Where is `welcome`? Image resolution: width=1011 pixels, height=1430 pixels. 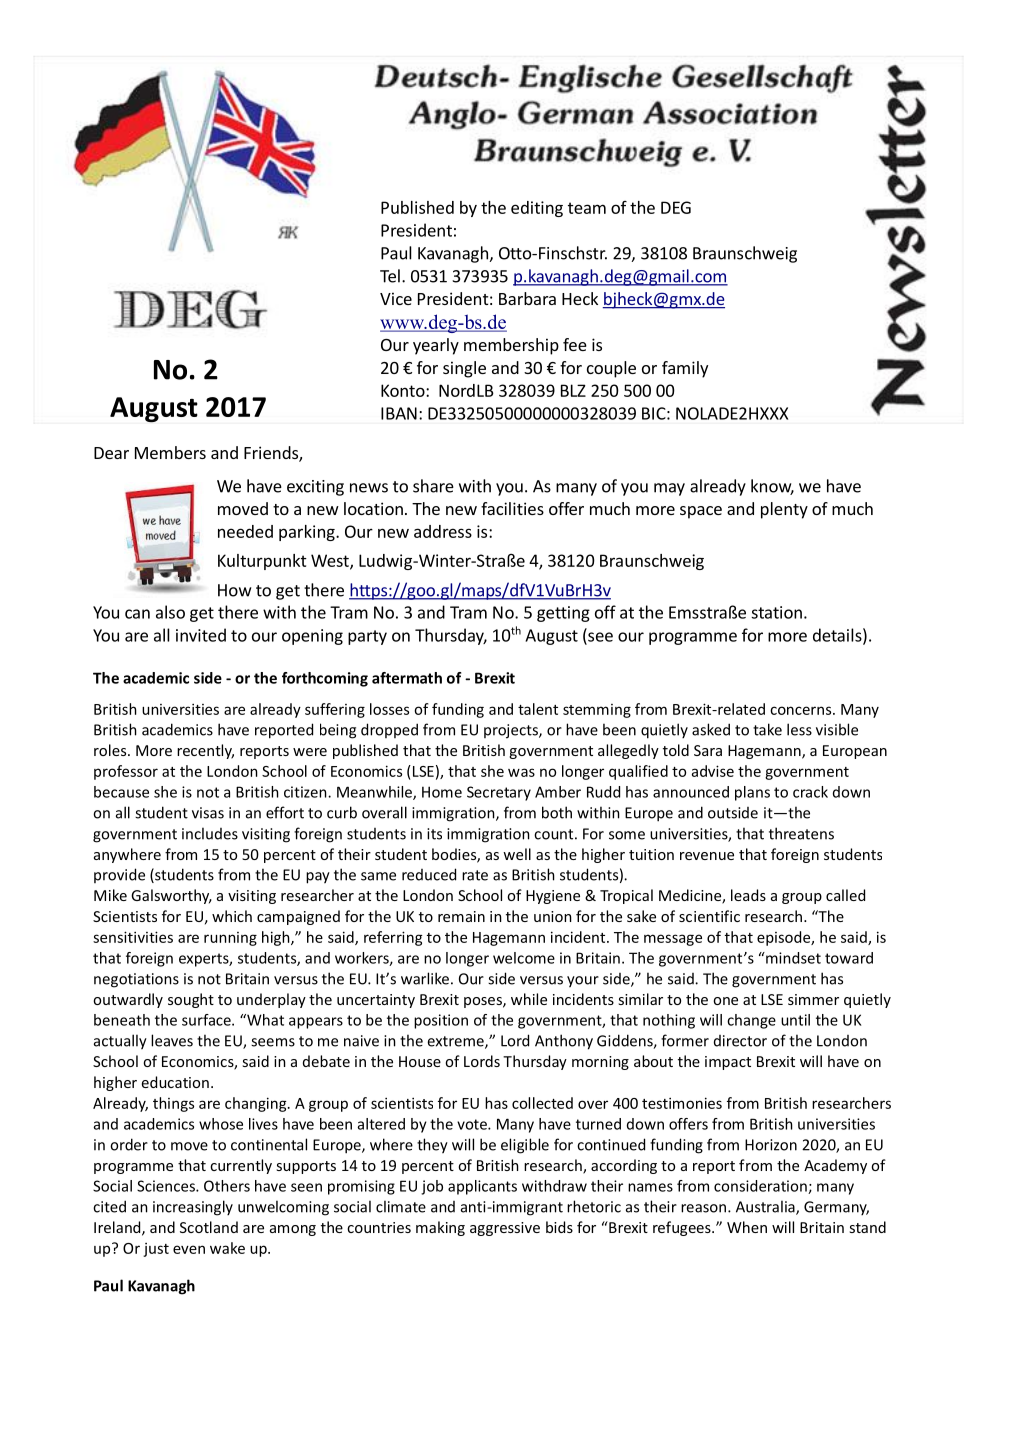
welcome is located at coordinates (524, 958).
